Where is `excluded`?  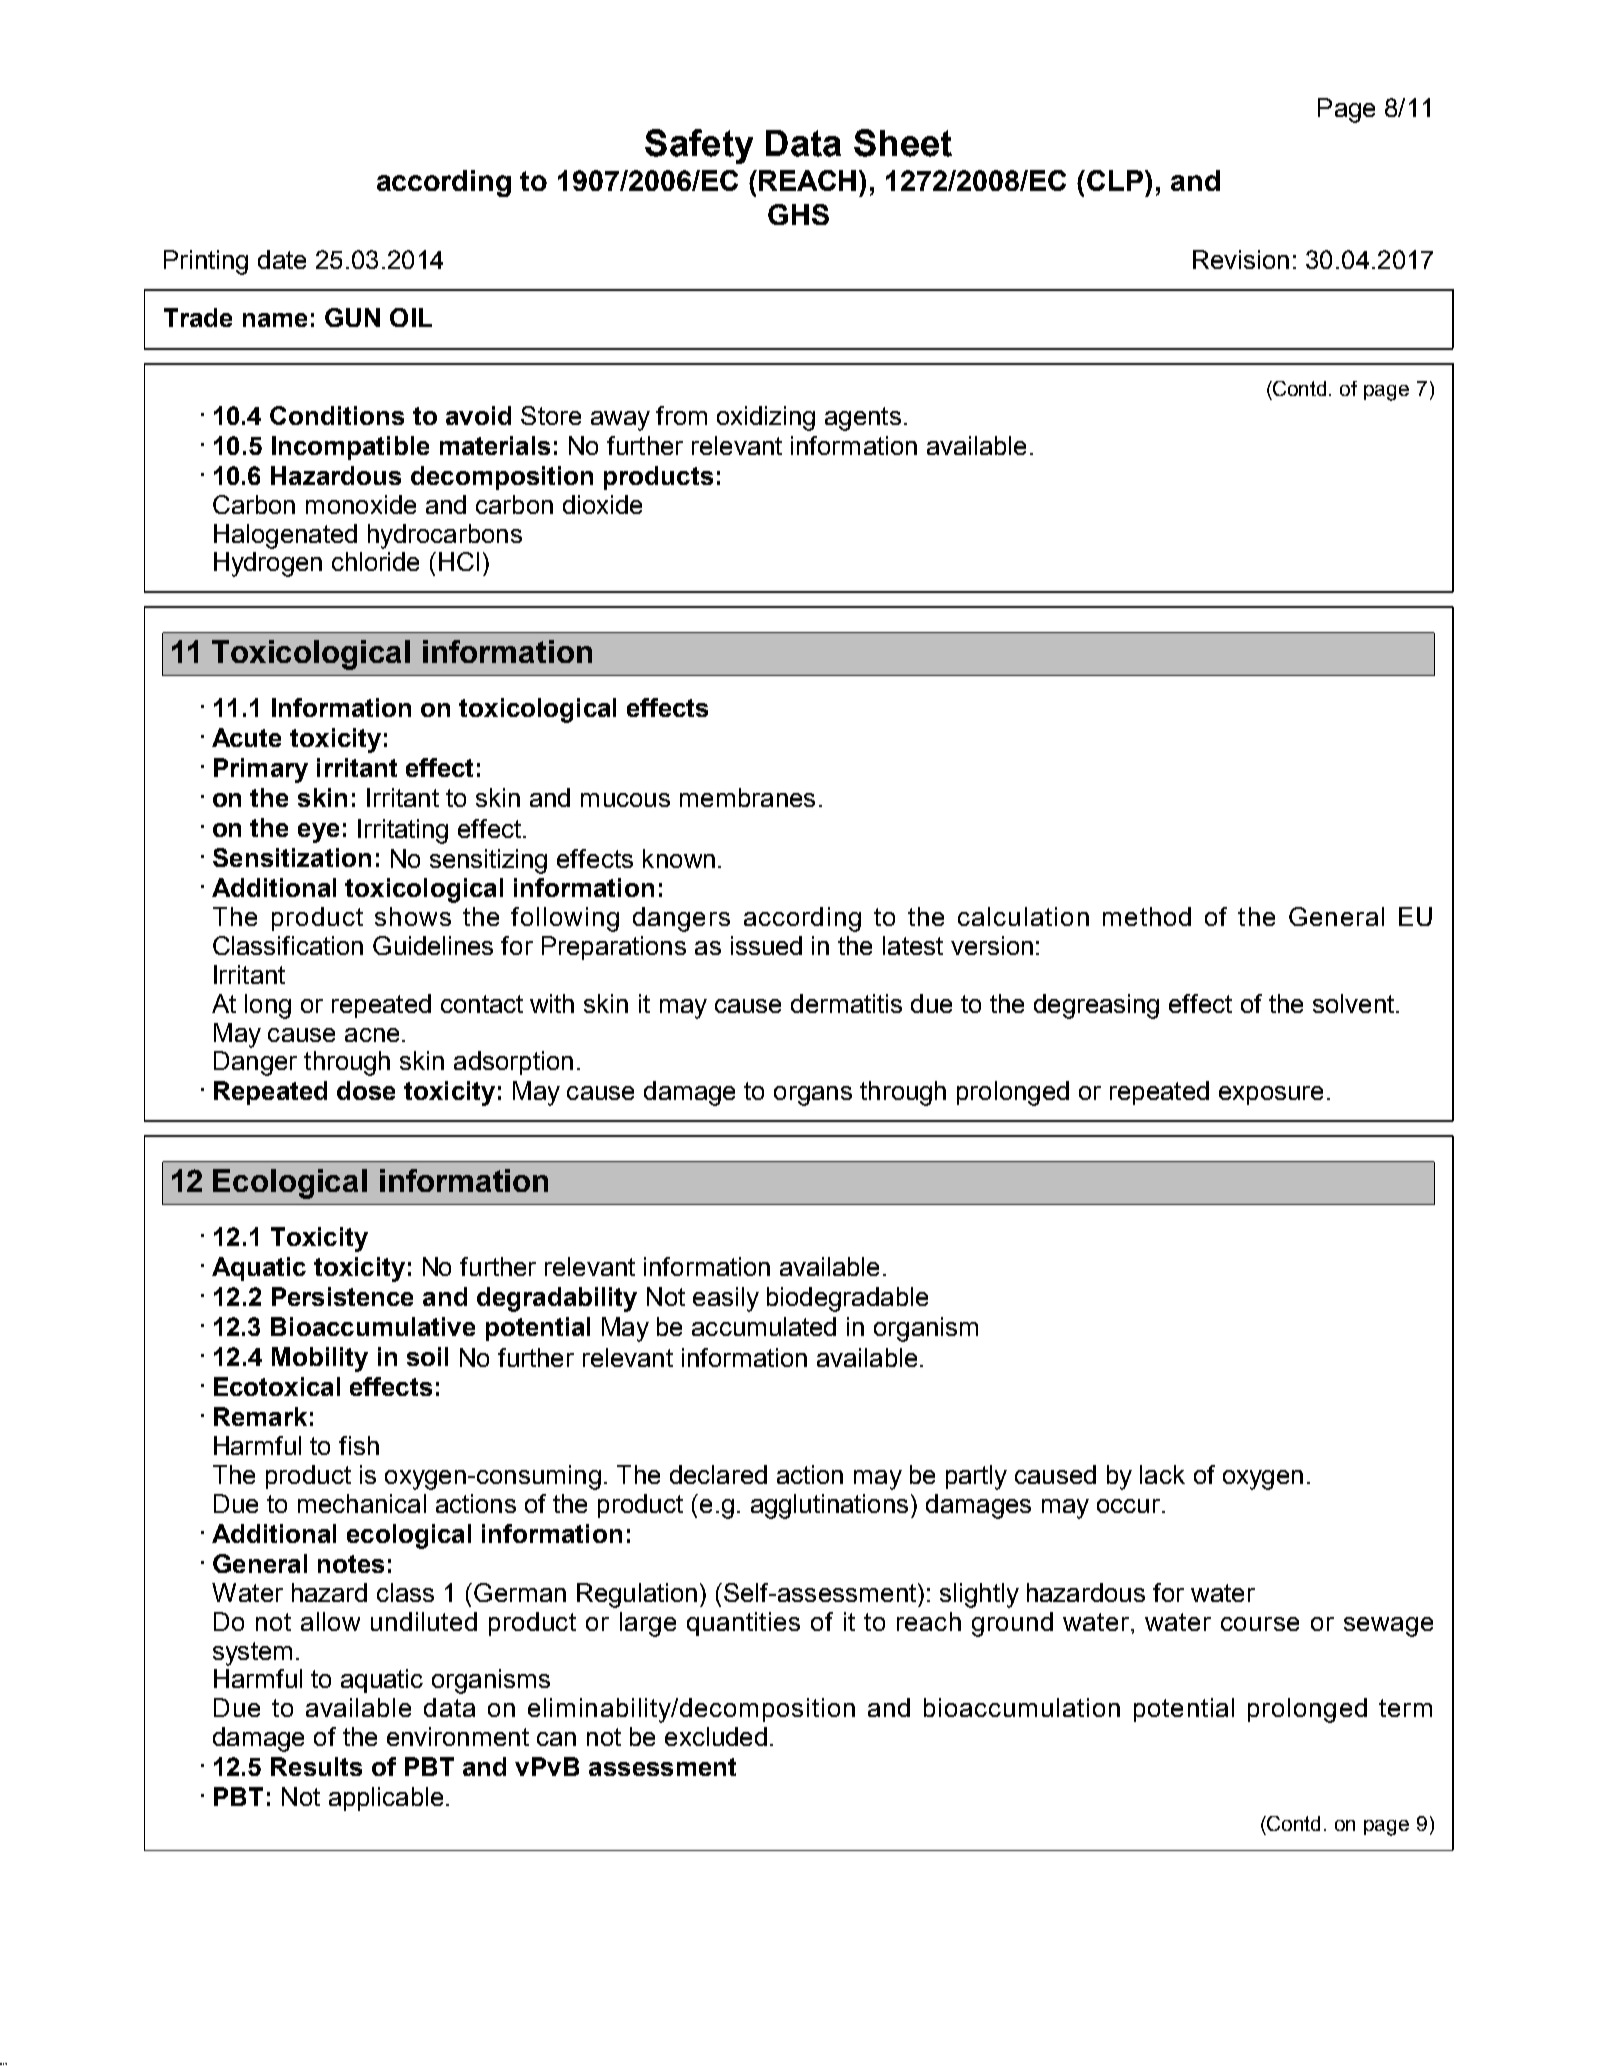
excluded is located at coordinates (716, 1736).
